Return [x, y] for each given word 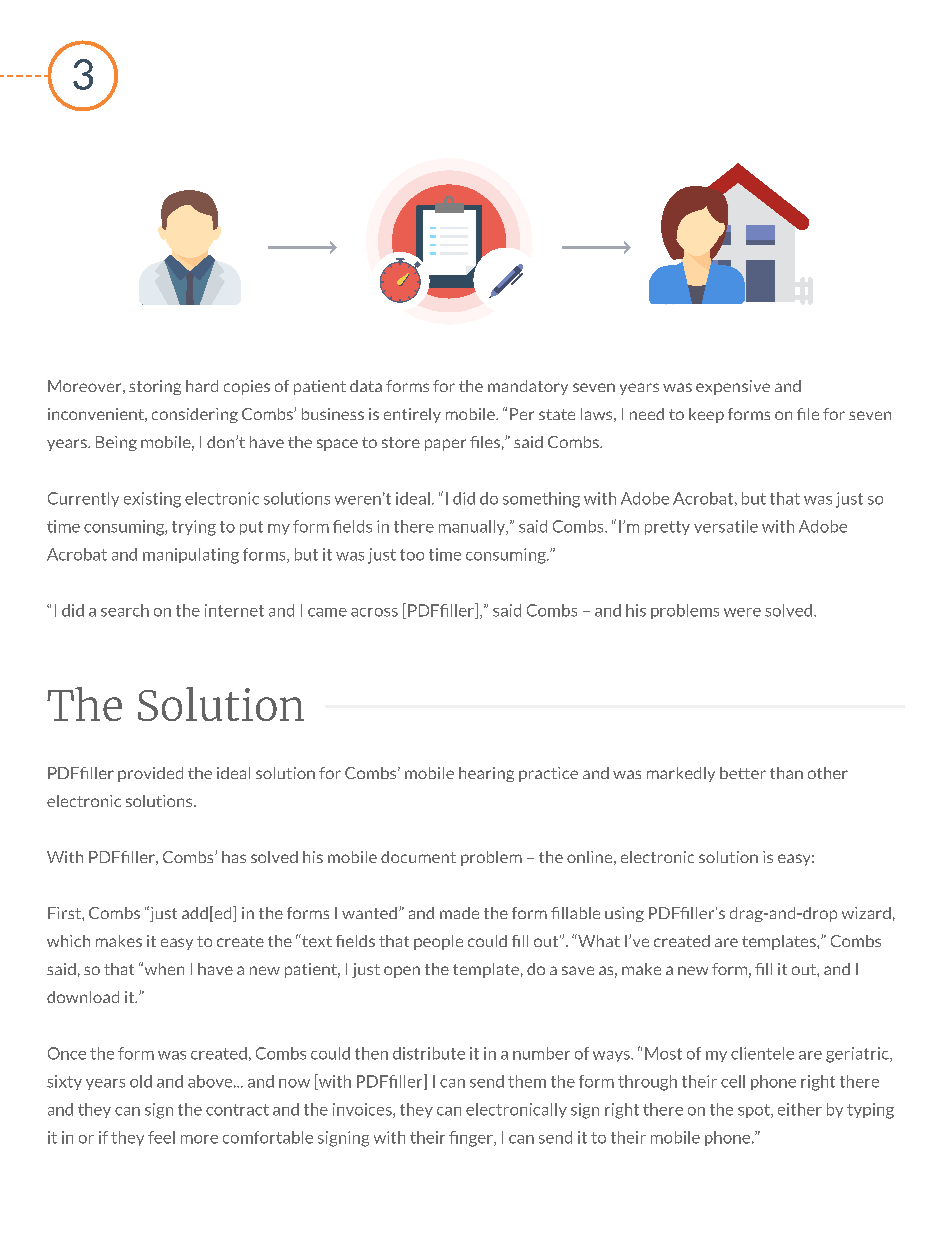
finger [472, 1139]
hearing [486, 774]
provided [150, 774]
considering [195, 415]
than [786, 773]
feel [161, 1137]
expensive [733, 387]
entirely [412, 415]
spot [755, 1111]
